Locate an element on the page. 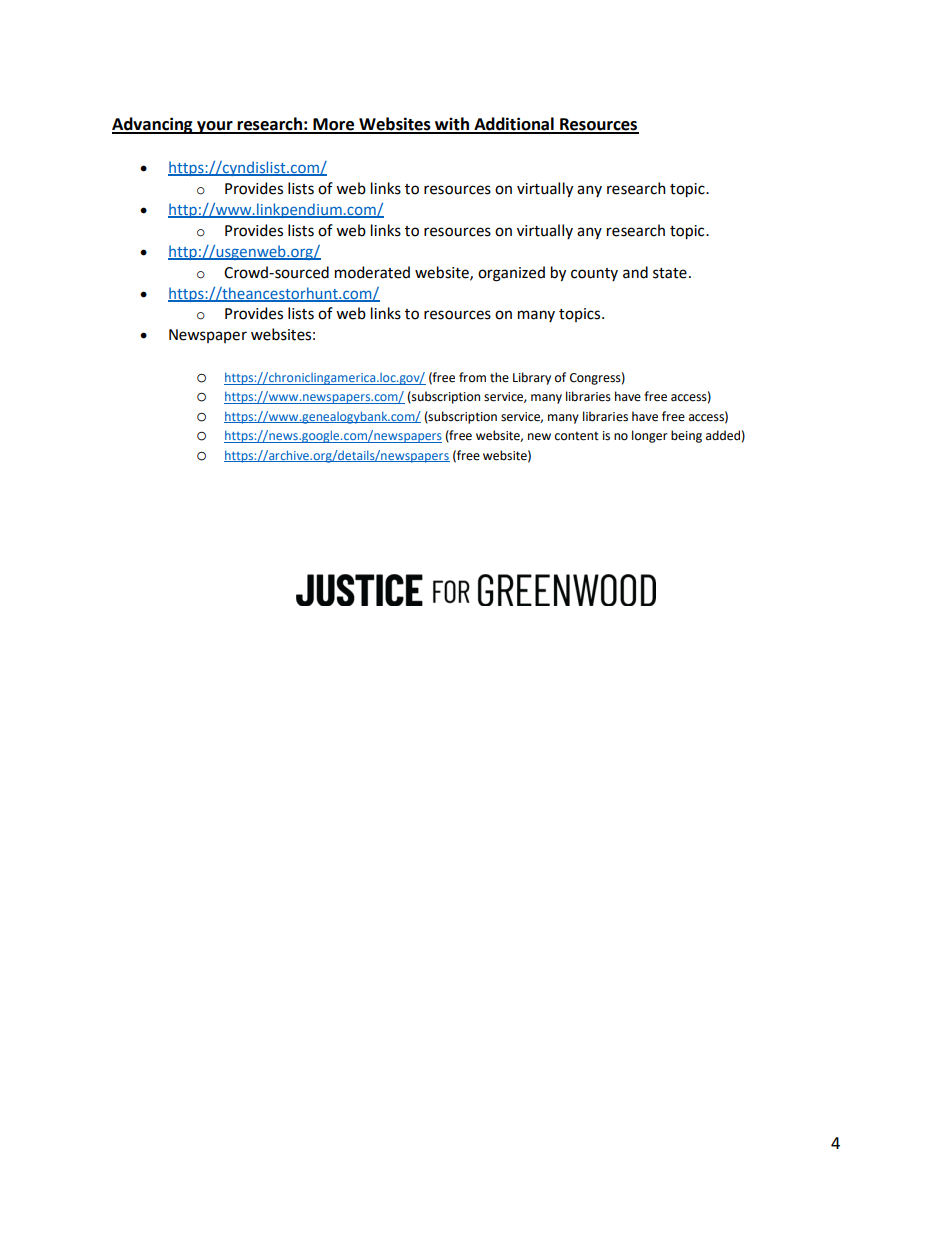 The image size is (952, 1233). Additional is located at coordinates (514, 125).
